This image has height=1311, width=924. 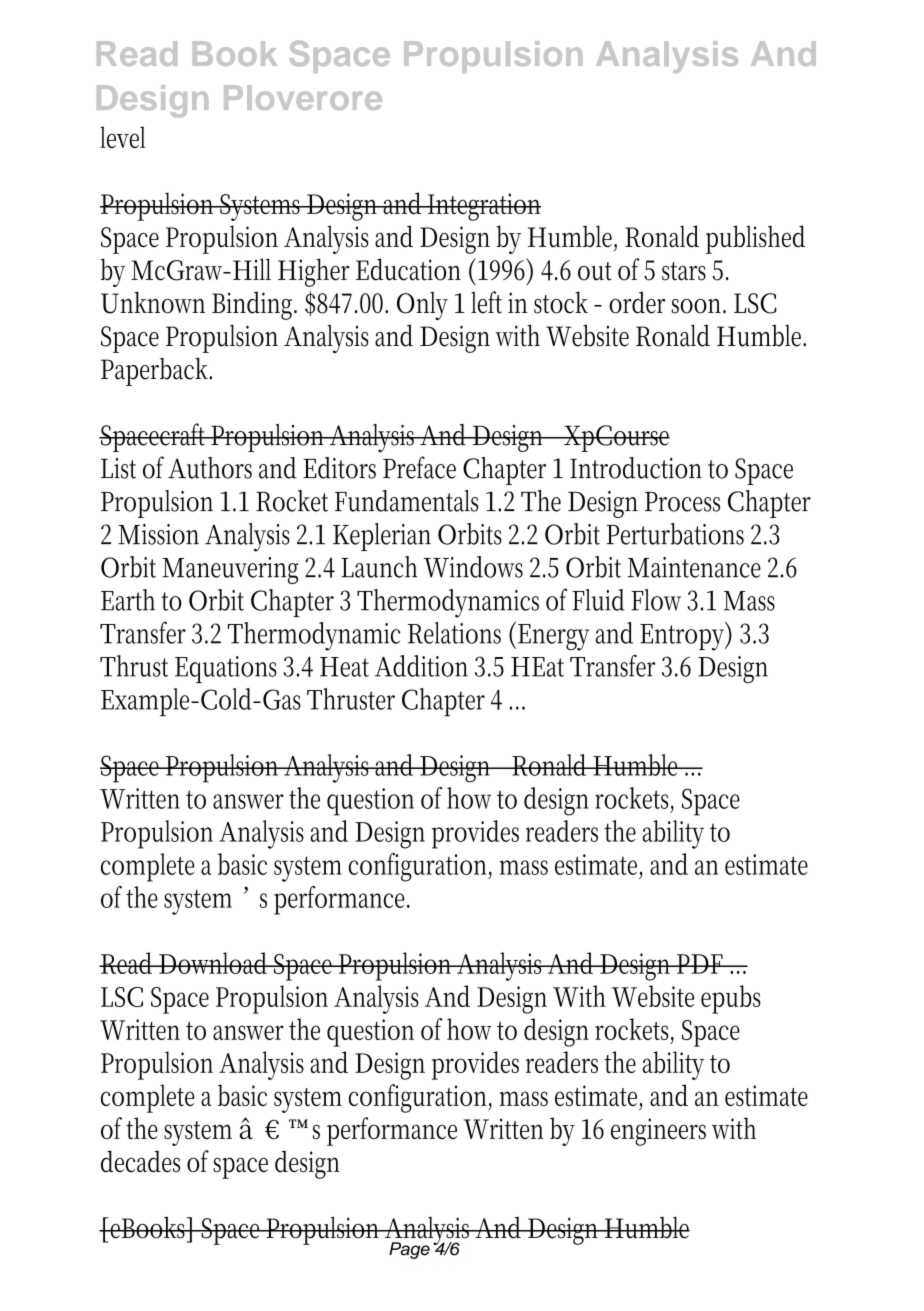 I want to click on published, so click(x=755, y=239).
